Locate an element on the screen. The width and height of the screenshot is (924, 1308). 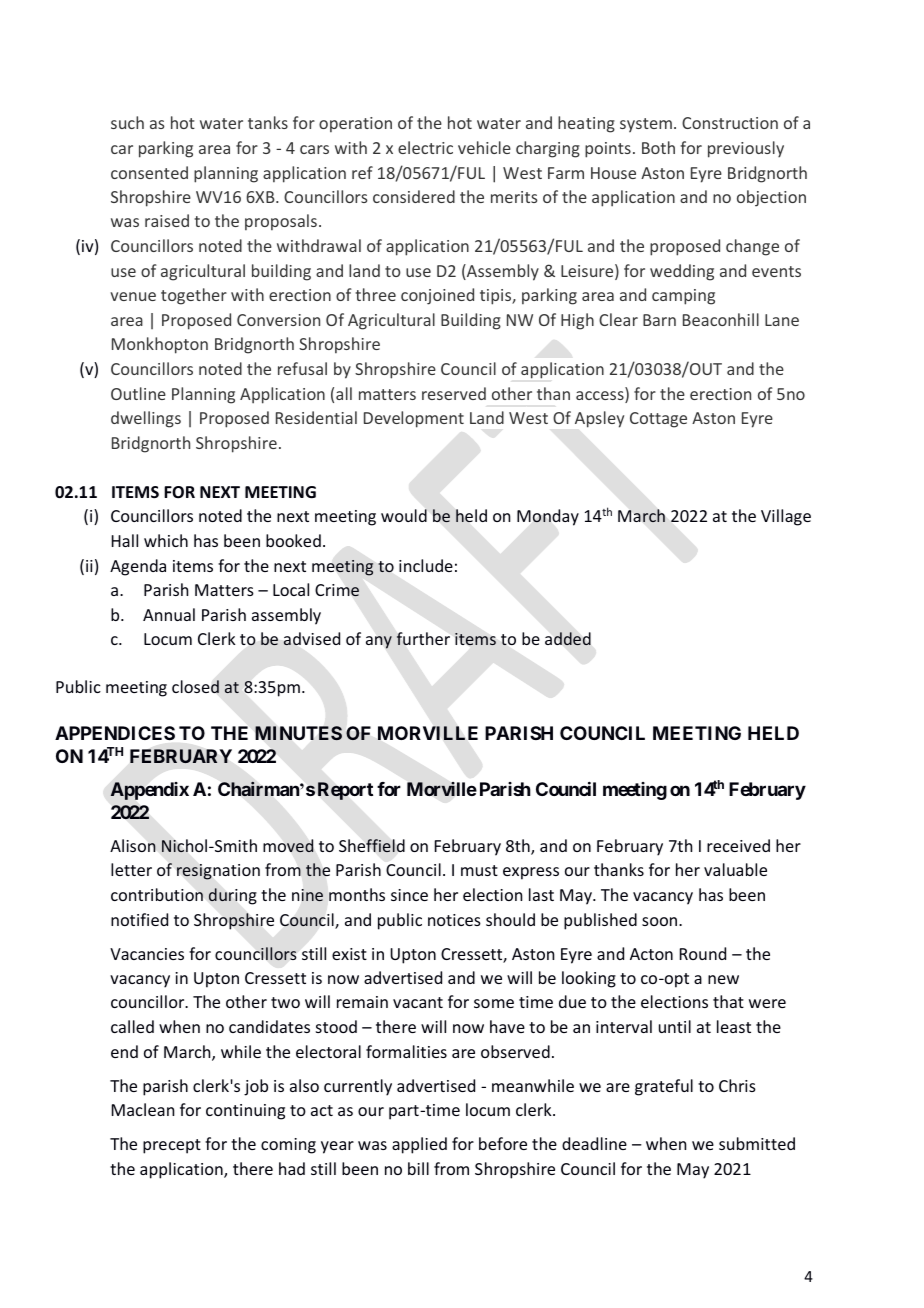
Round is located at coordinates (703, 953).
